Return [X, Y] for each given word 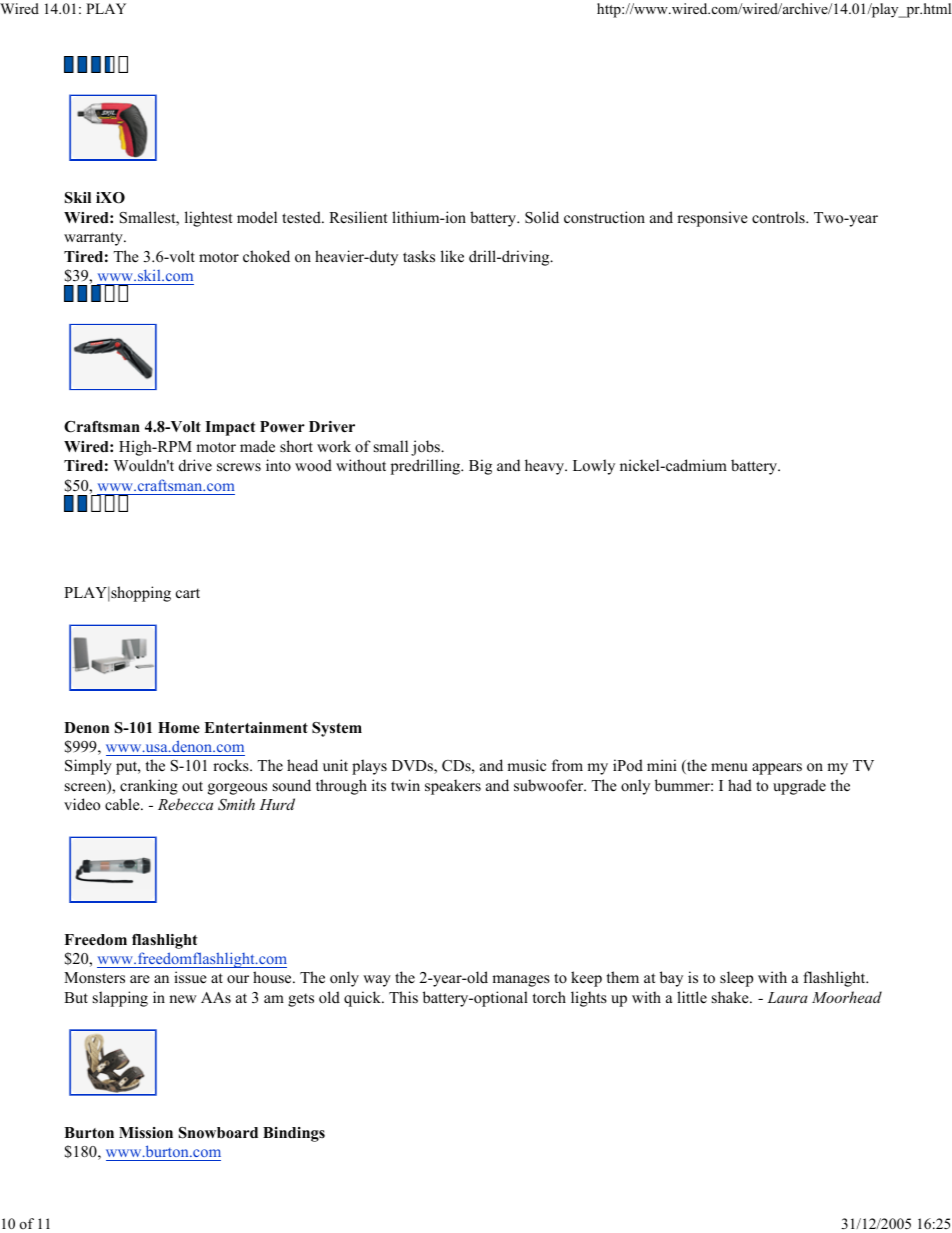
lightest [208, 219]
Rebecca [185, 804]
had [740, 785]
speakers [453, 787]
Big [480, 467]
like [452, 256]
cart [188, 593]
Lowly [594, 467]
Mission [146, 1133]
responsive [712, 219]
